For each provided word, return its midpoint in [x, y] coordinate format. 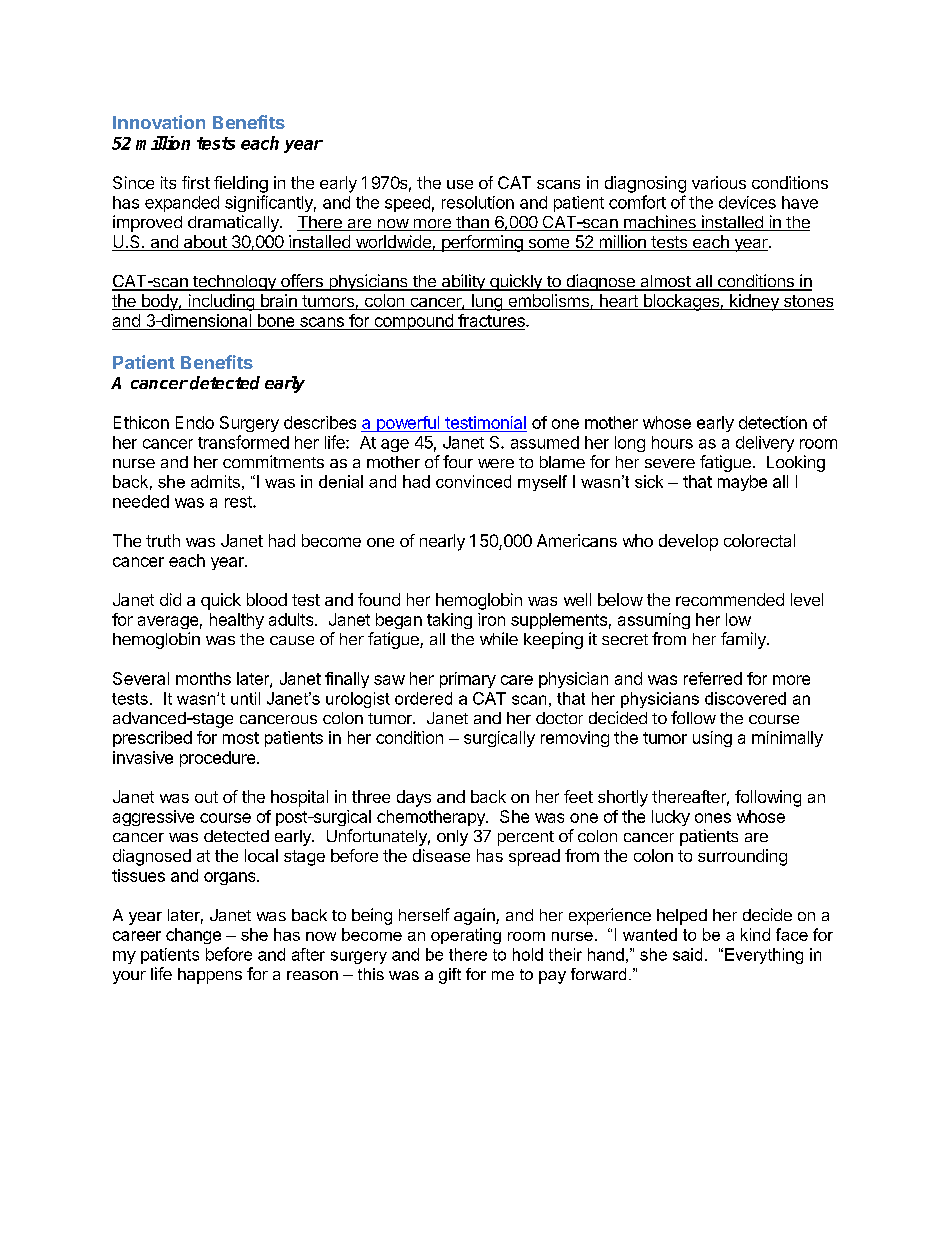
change [193, 936]
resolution [478, 202]
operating [466, 936]
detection [773, 422]
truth [163, 540]
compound [413, 322]
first [196, 182]
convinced [473, 481]
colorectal [759, 540]
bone [276, 320]
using [712, 739]
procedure [219, 759]
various [719, 182]
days [414, 798]
